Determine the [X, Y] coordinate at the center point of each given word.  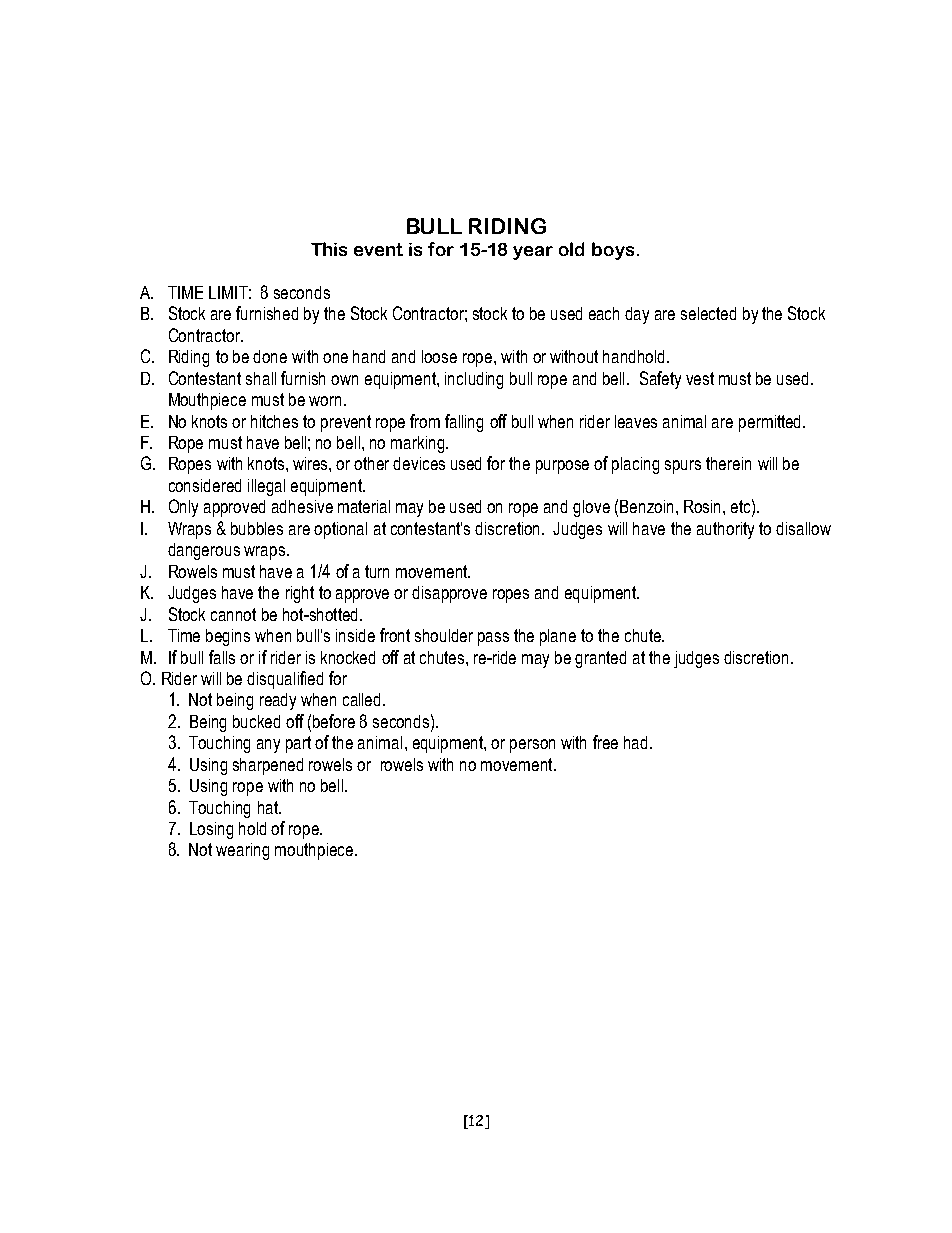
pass [493, 639]
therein [728, 463]
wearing [242, 851]
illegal [266, 487]
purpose [562, 467]
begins [228, 637]
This [329, 249]
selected [708, 313]
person [532, 746]
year [533, 253]
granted [600, 659]
